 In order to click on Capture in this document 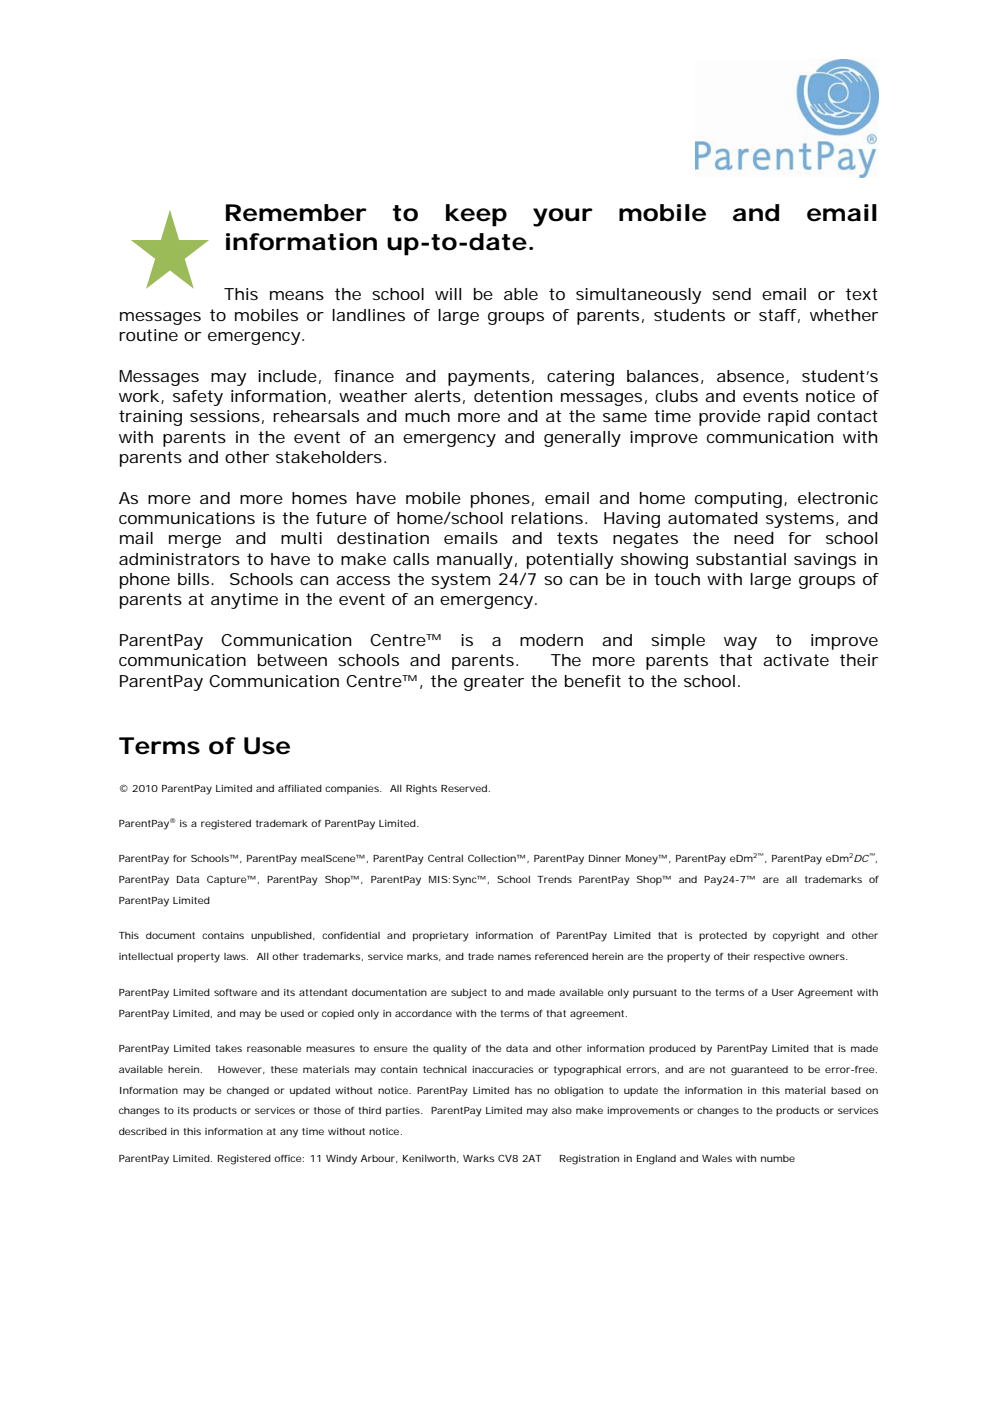, I will do `click(227, 880)`.
